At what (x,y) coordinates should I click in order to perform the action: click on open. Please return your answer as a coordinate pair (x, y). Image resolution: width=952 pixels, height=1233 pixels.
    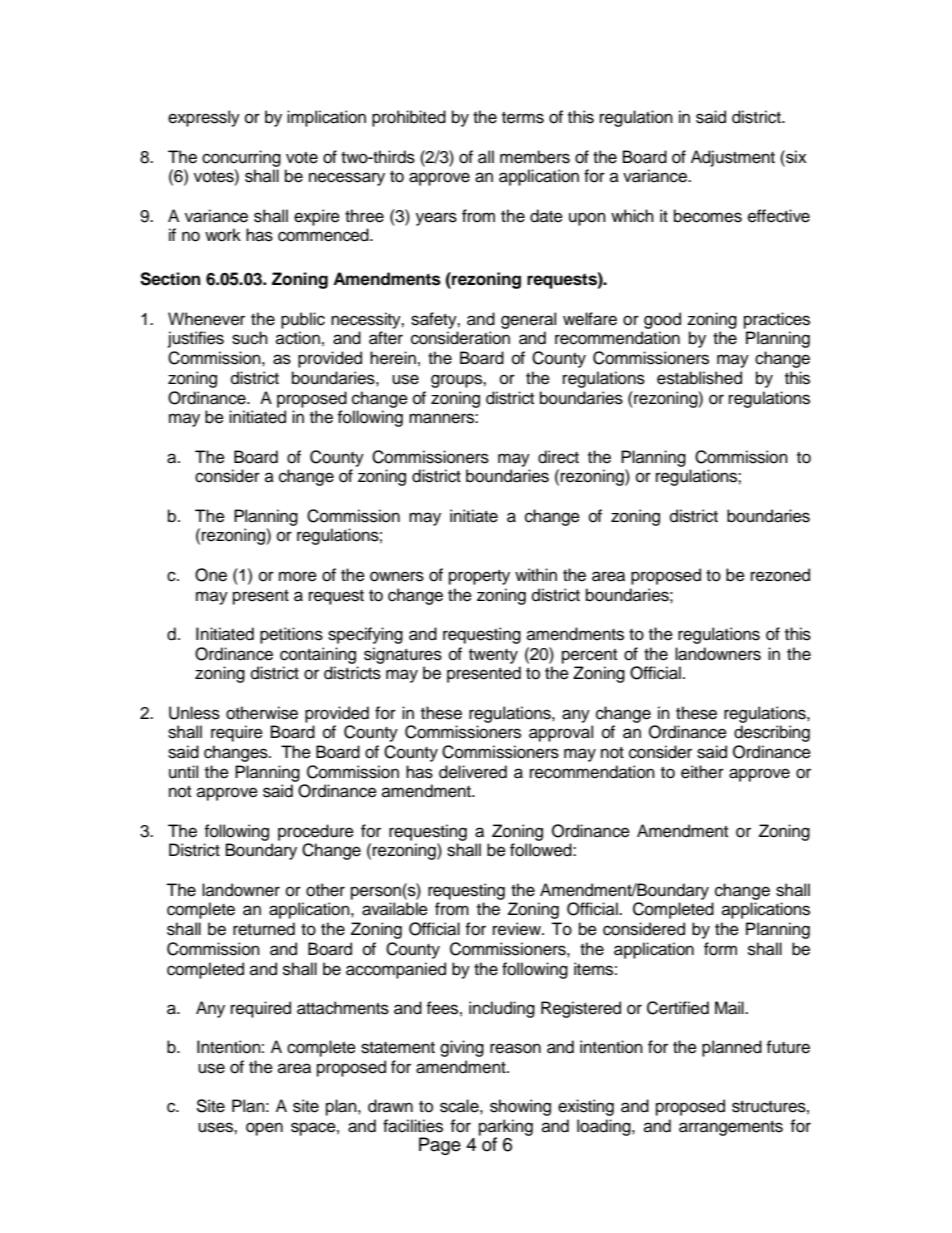
    Looking at the image, I should click on (264, 1129).
